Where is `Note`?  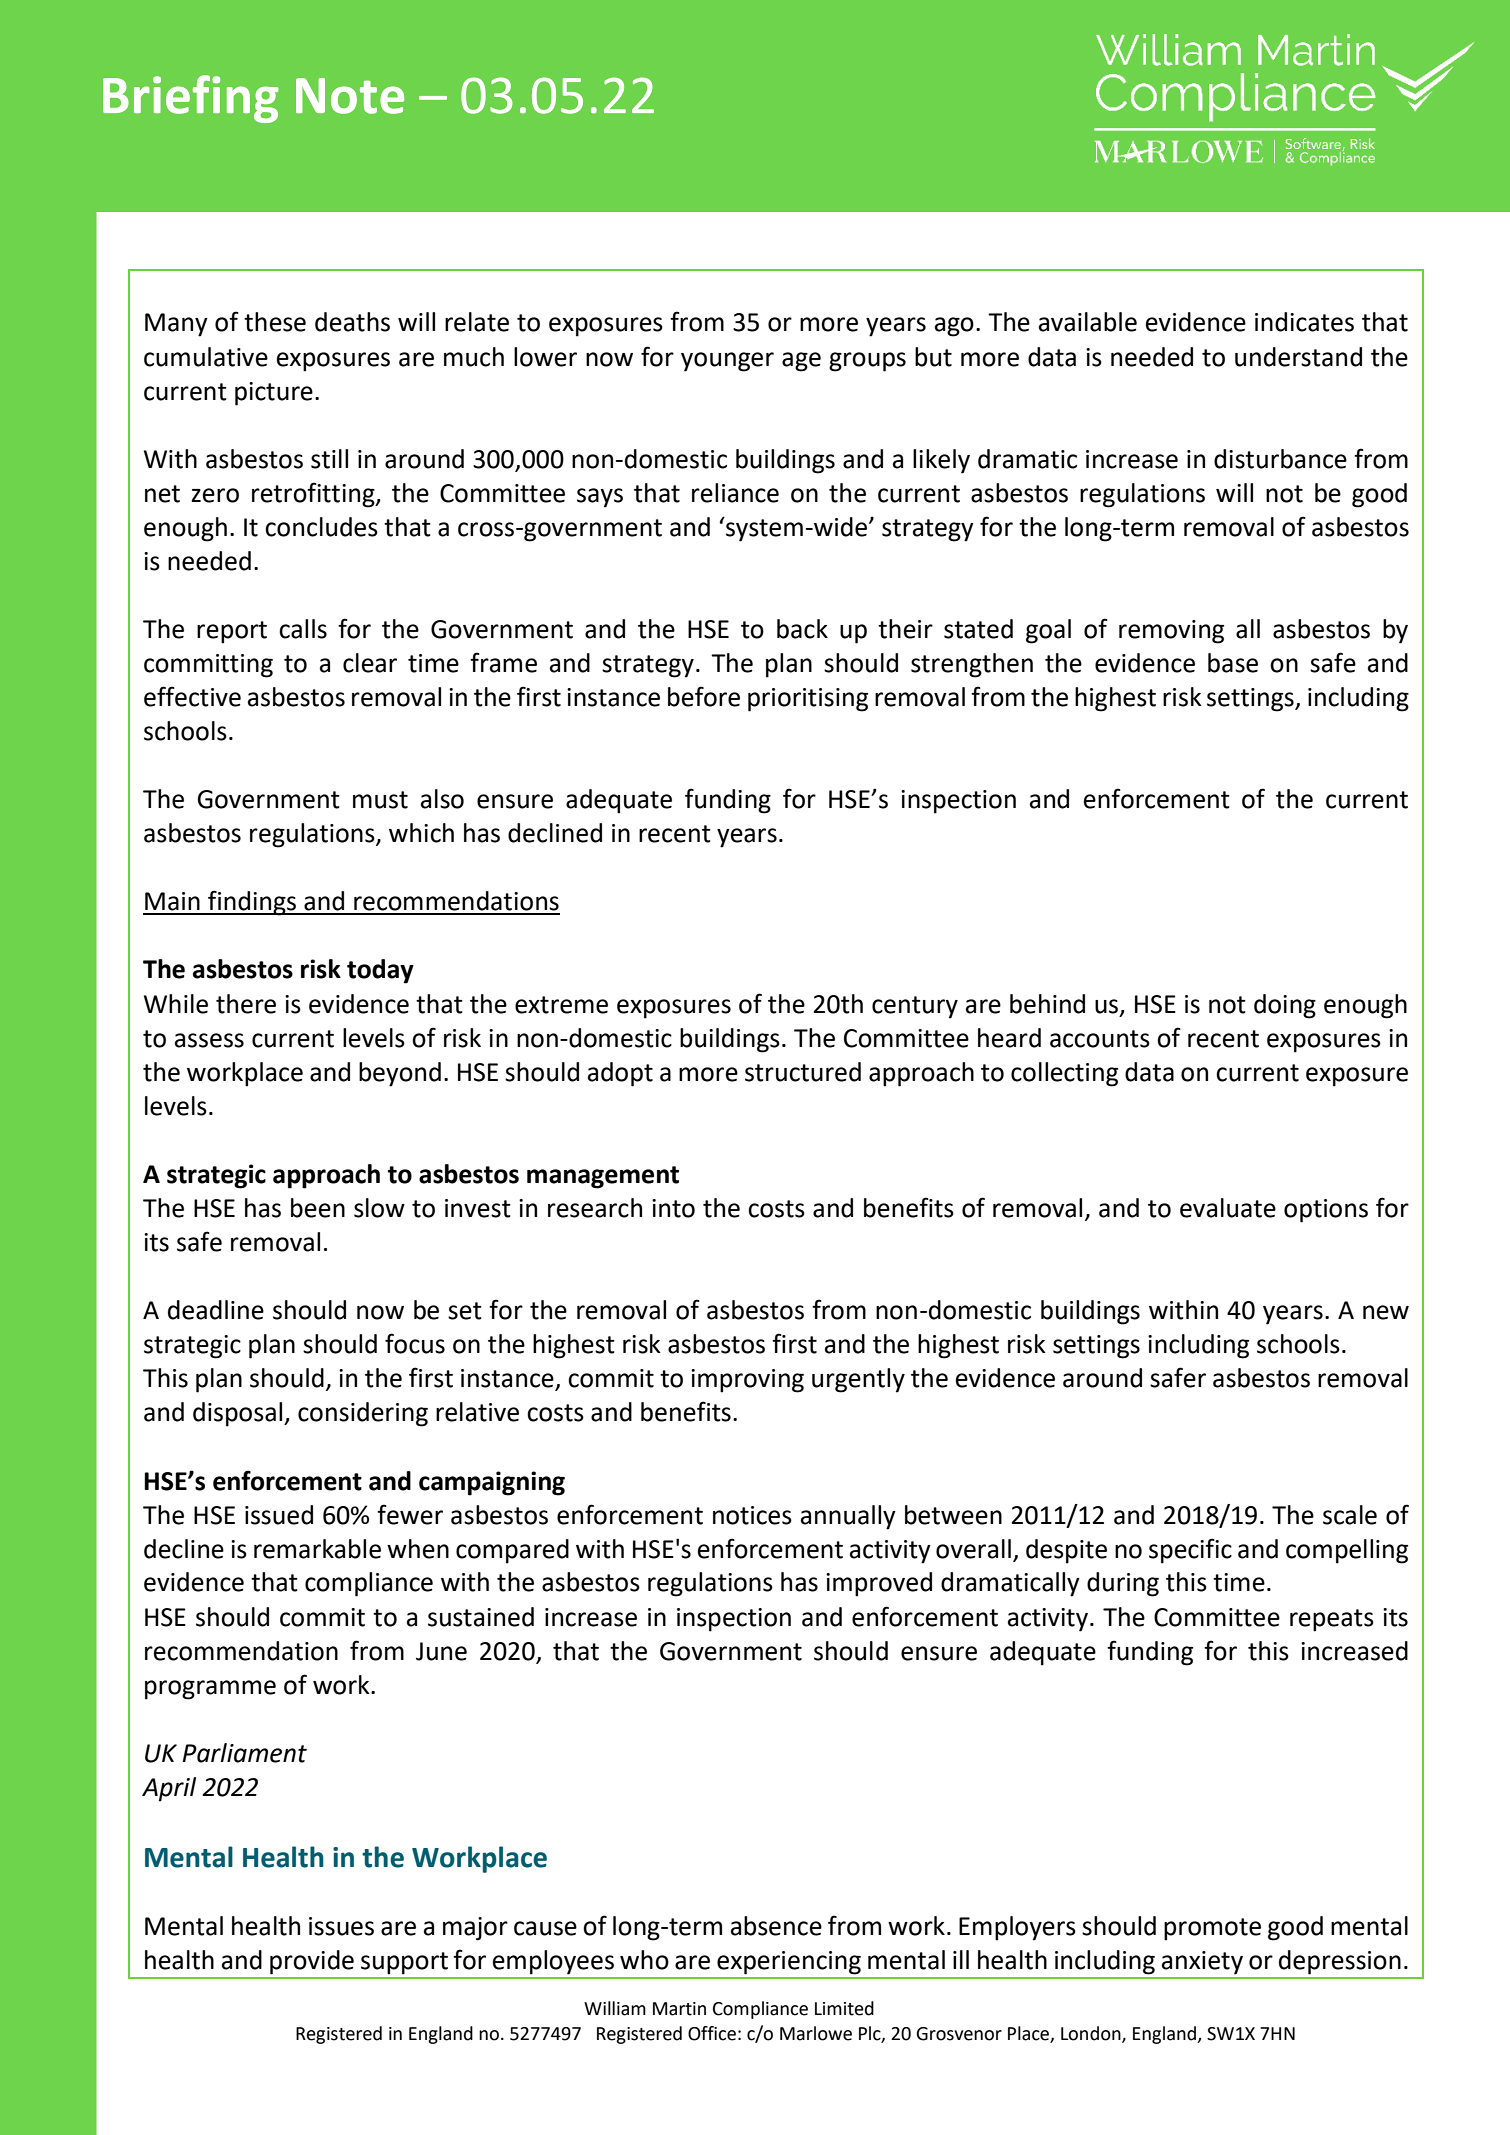
Note is located at coordinates (350, 96).
